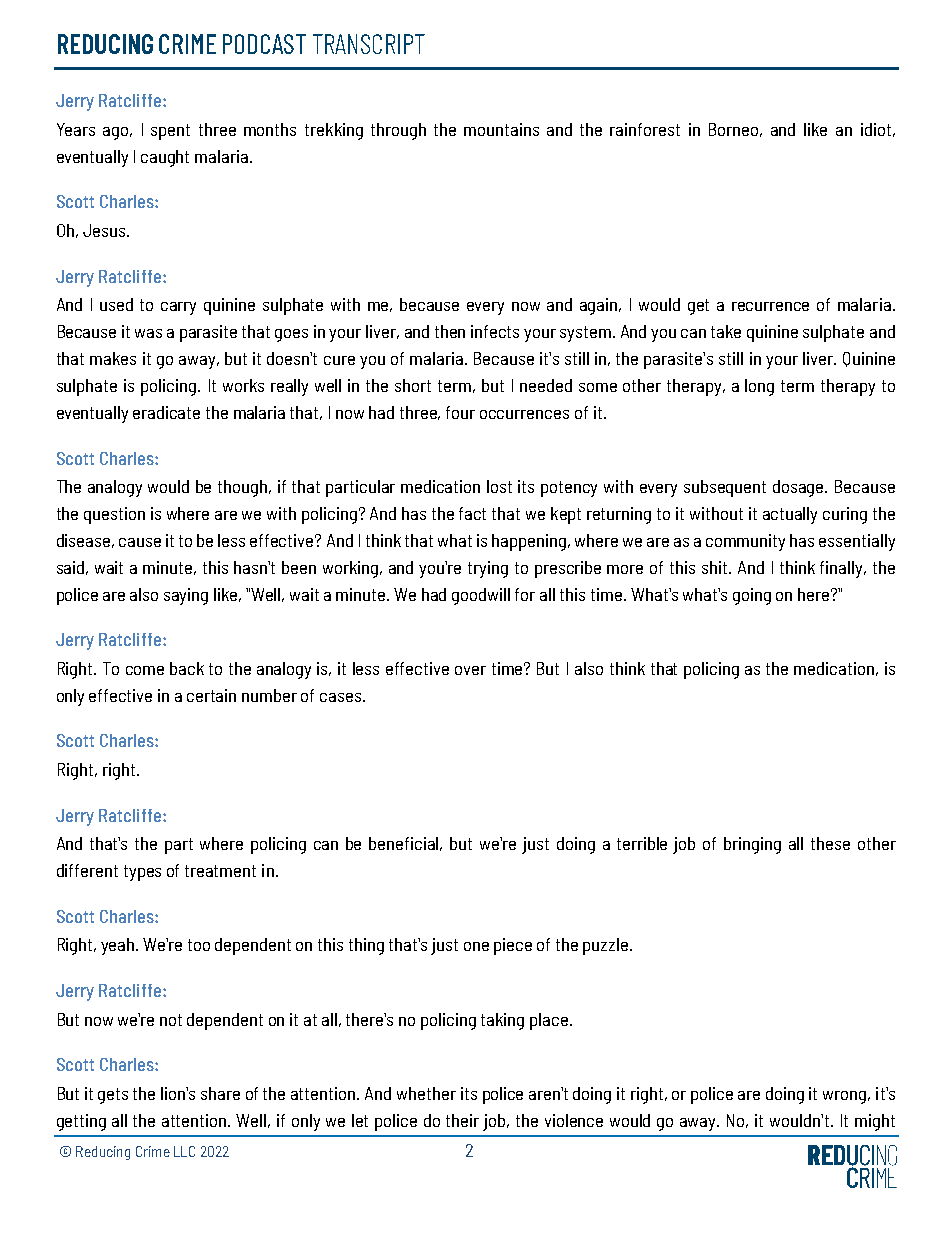 This page has width=952, height=1233. I want to click on rainforest, so click(645, 129).
